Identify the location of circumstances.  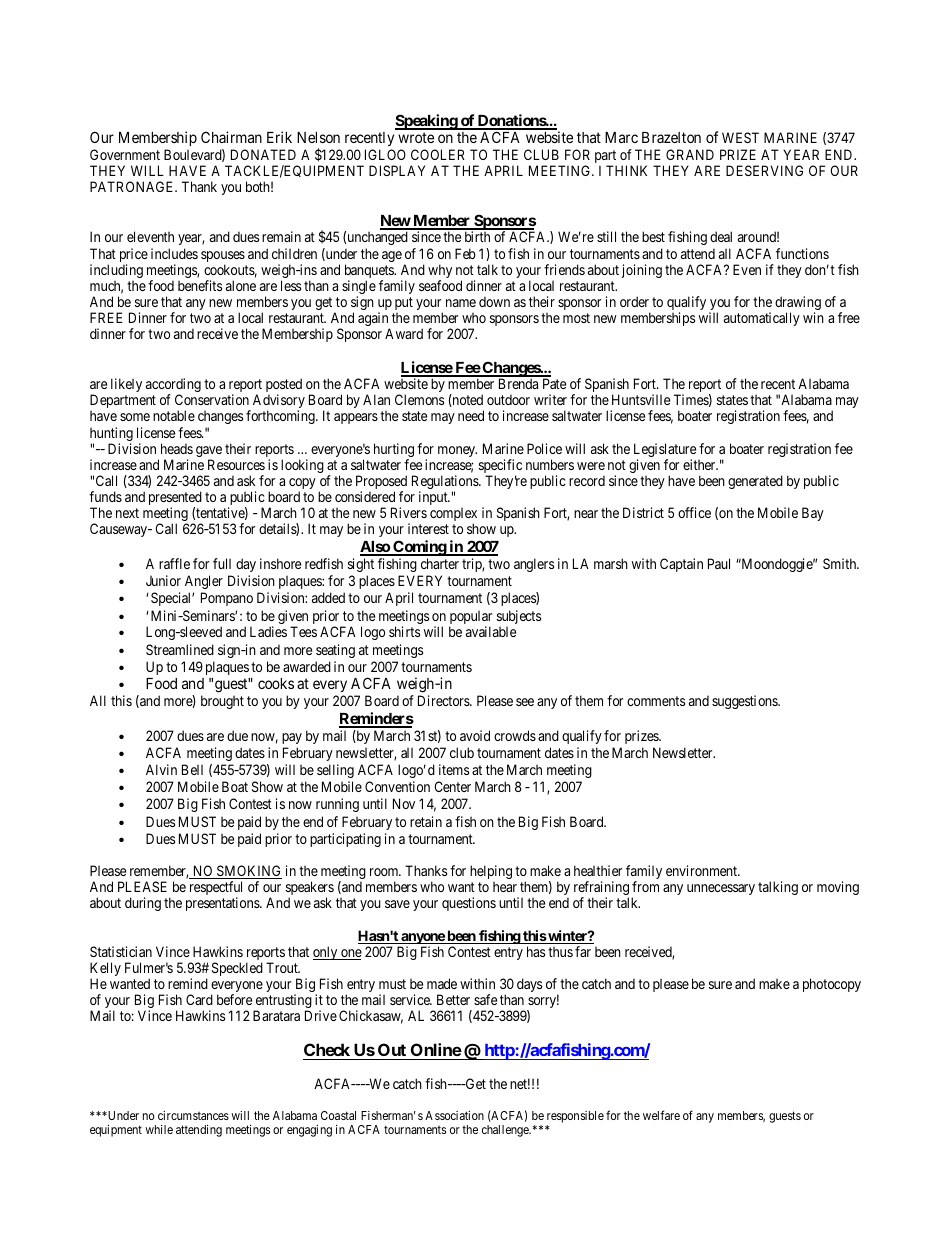
(193, 1115).
